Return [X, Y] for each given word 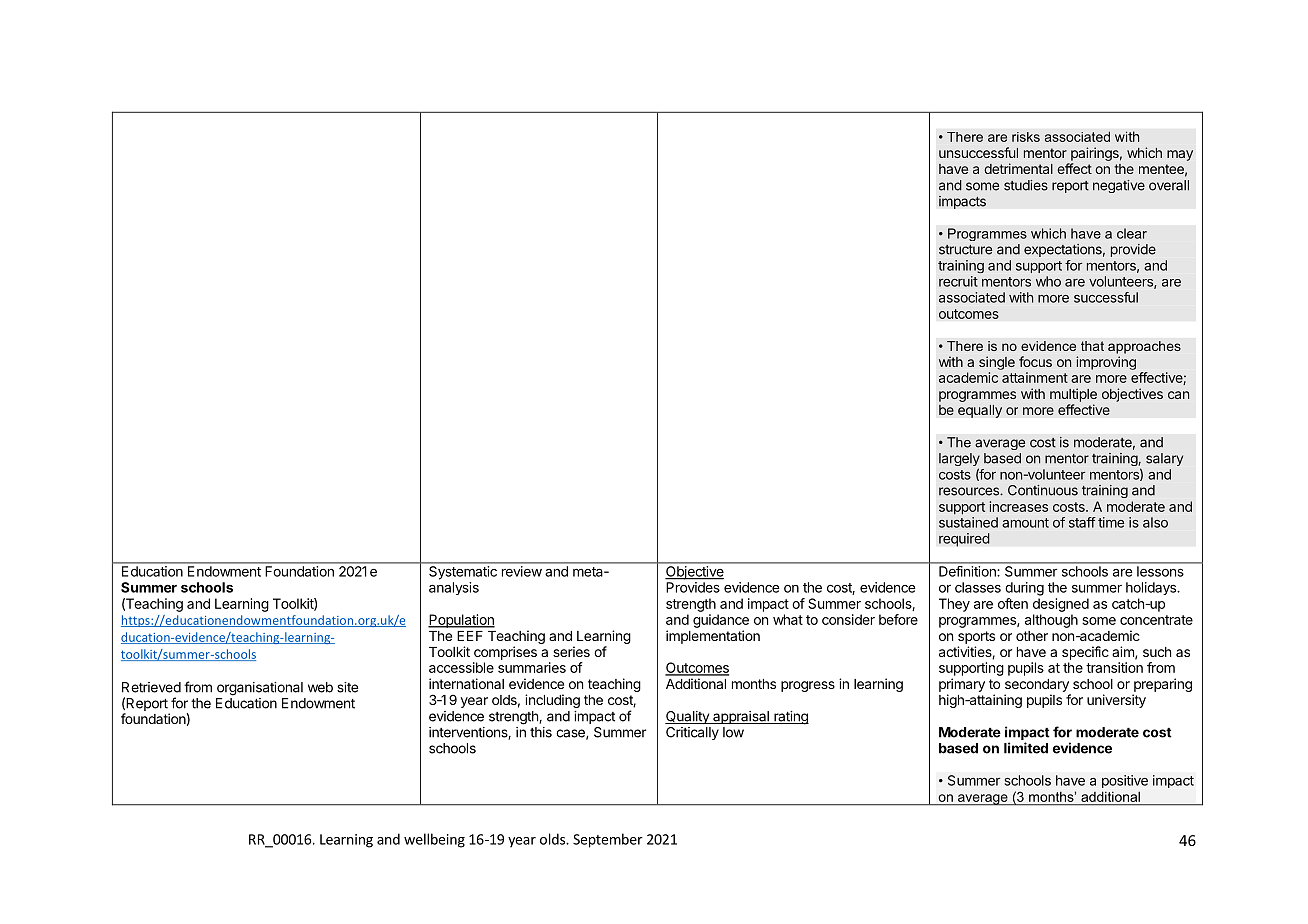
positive [1125, 781]
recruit [958, 281]
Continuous [1043, 490]
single [997, 363]
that [1092, 346]
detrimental [1018, 168]
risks [1026, 137]
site [347, 687]
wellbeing [434, 840]
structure [965, 250]
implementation [713, 637]
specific [1085, 653]
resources [970, 491]
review [522, 571]
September [608, 840]
